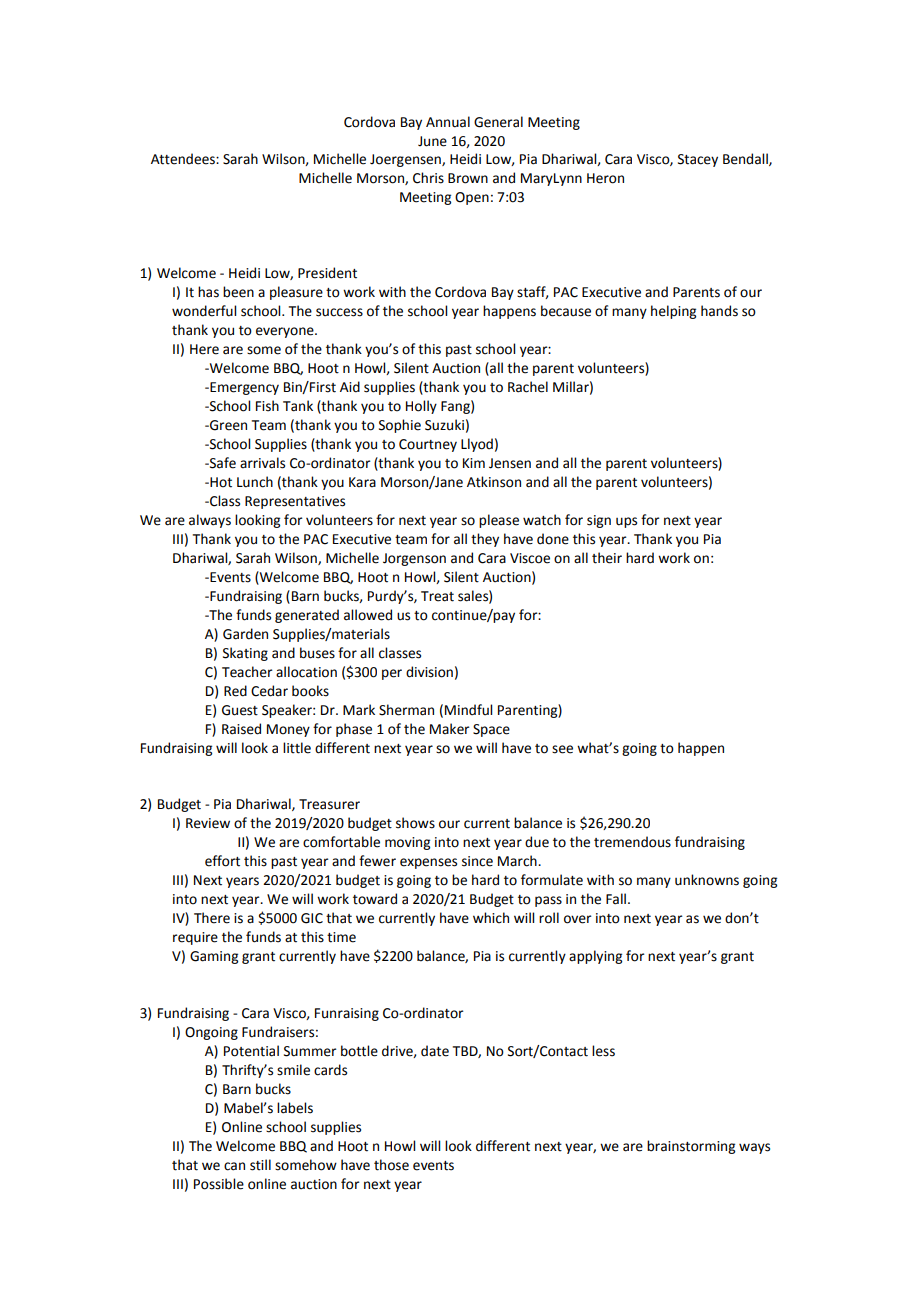  What do you see at coordinates (698, 160) in the document?
I see `Stacey` at bounding box center [698, 160].
